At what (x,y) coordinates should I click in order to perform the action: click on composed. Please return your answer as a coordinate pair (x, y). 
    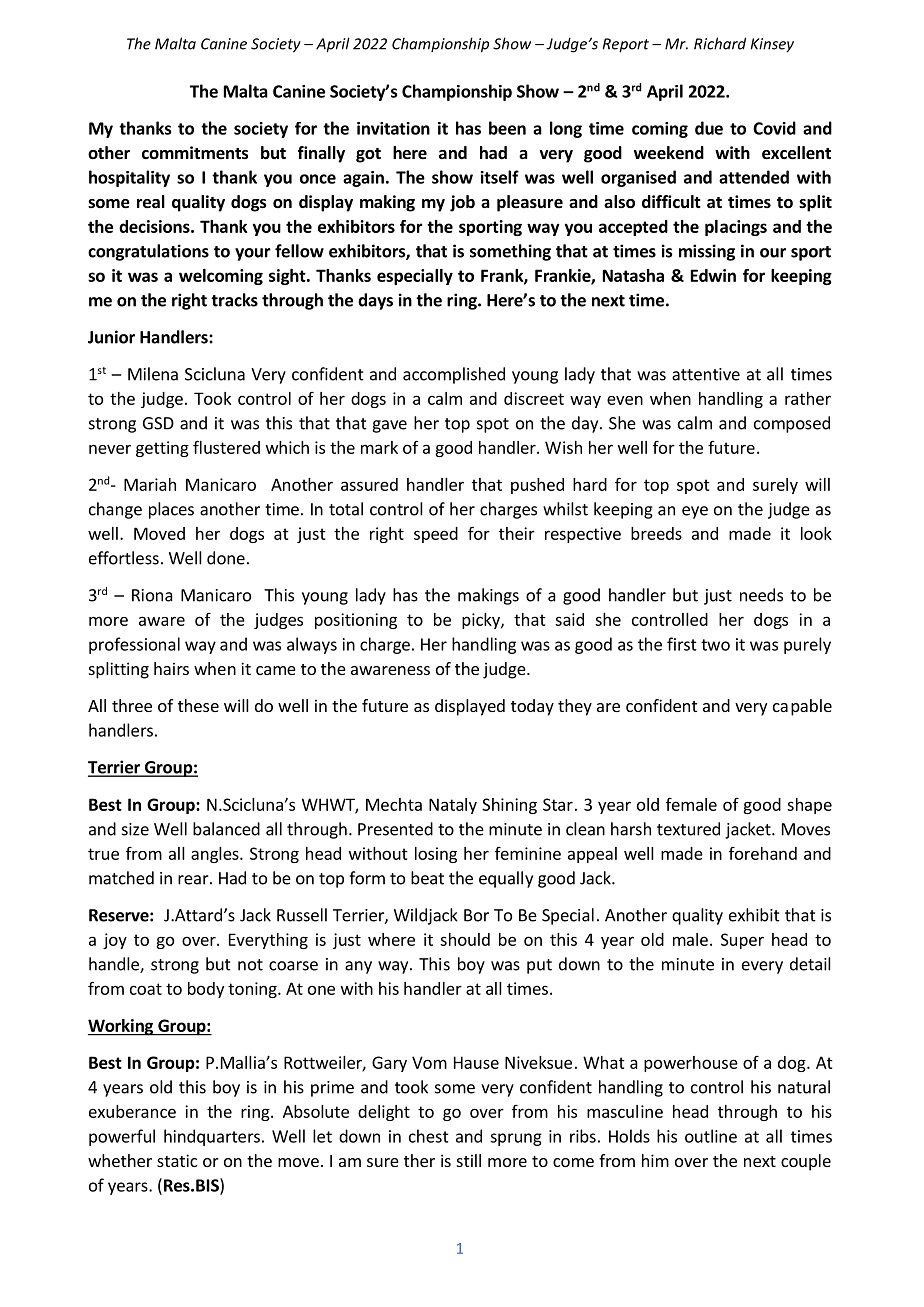
    Looking at the image, I should click on (792, 424).
